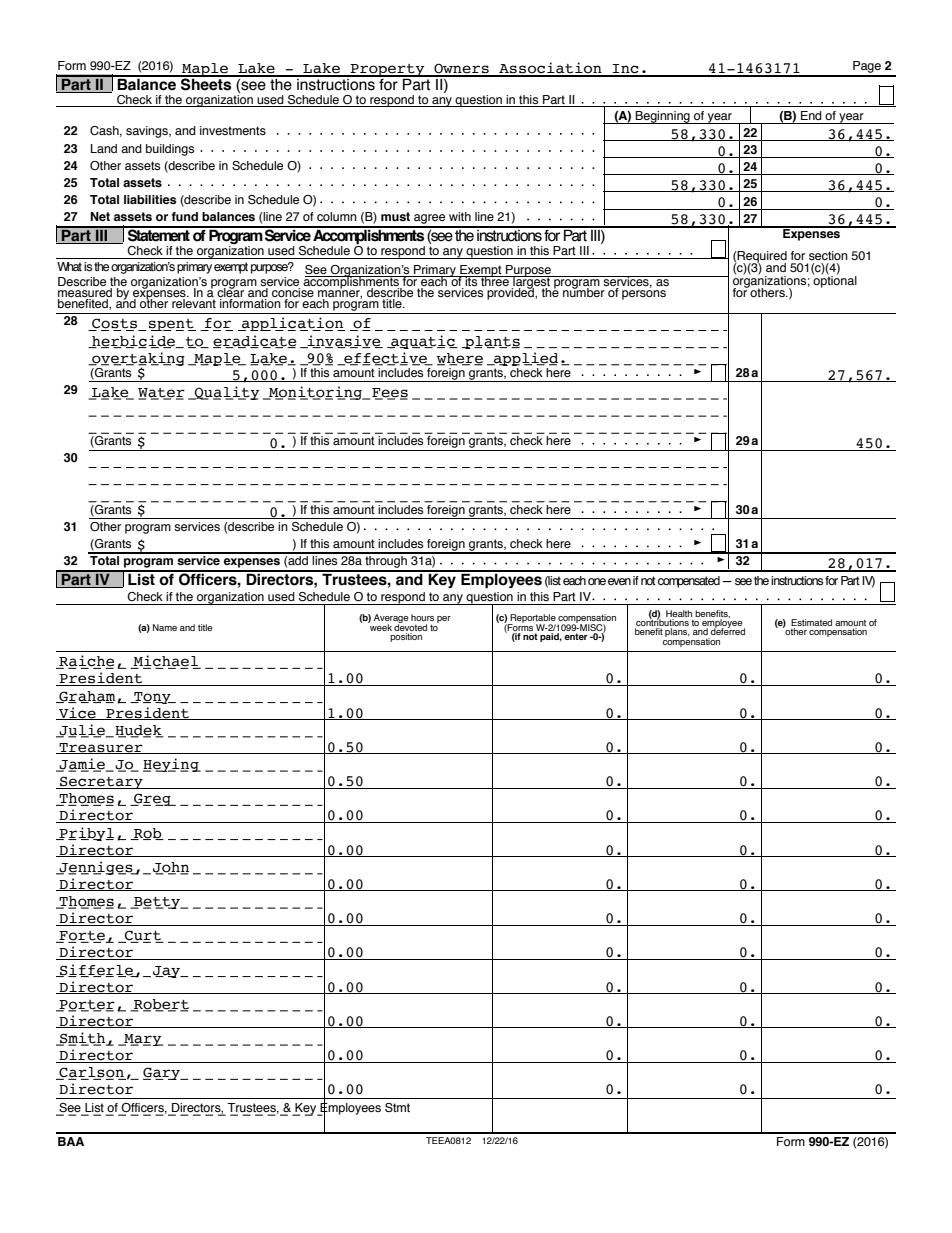 The image size is (952, 1233). I want to click on aquatic, so click(423, 342).
